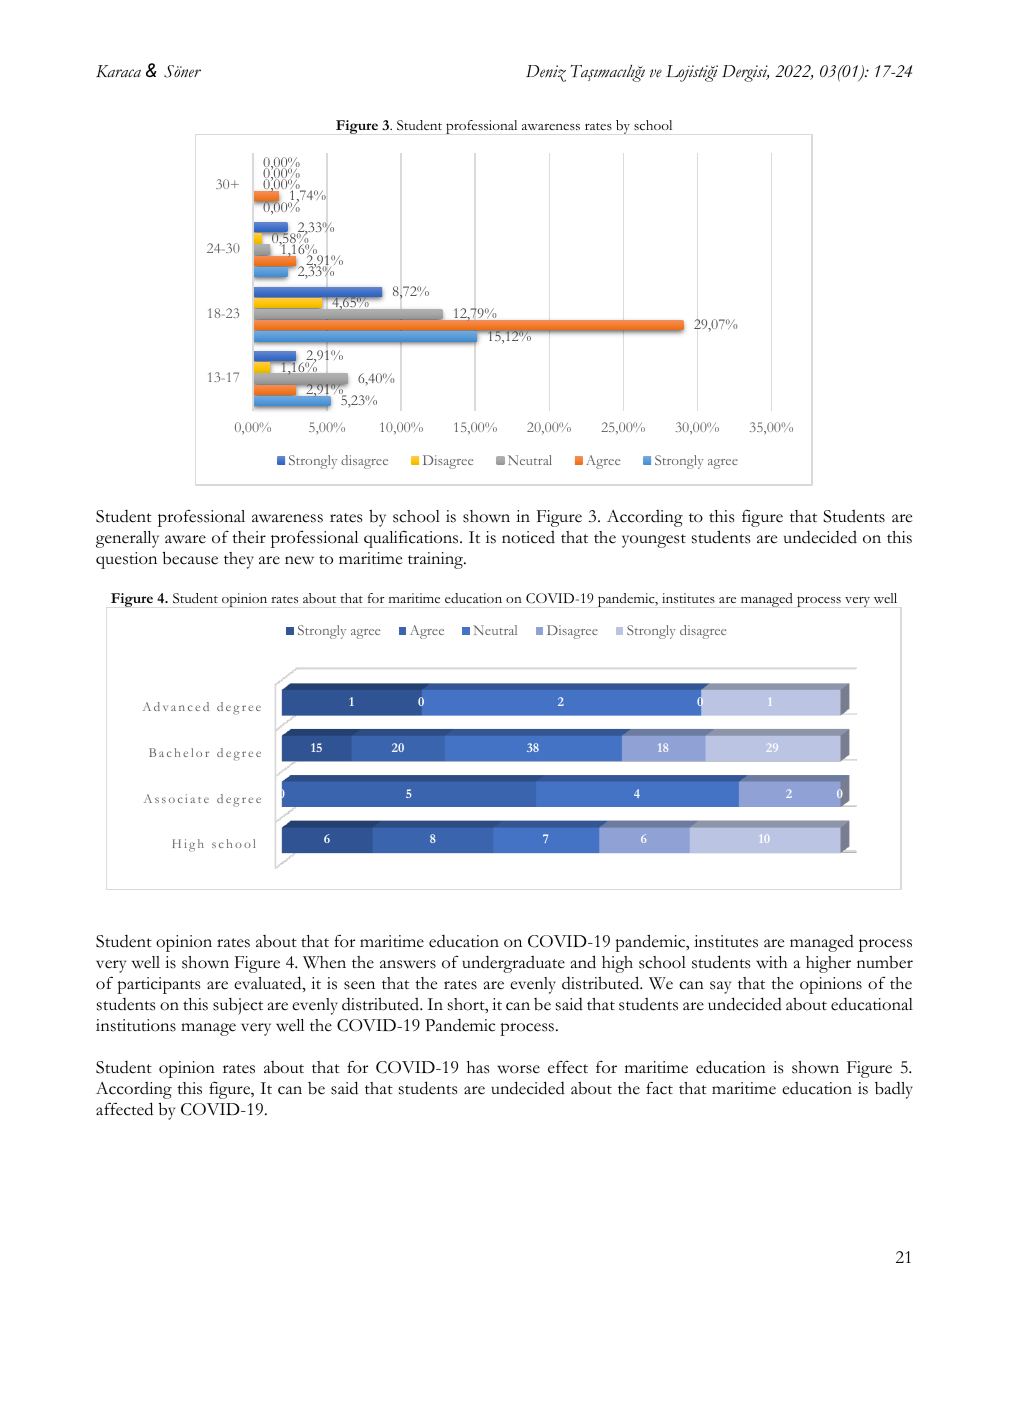  What do you see at coordinates (654, 541) in the screenshot?
I see `youngest` at bounding box center [654, 541].
